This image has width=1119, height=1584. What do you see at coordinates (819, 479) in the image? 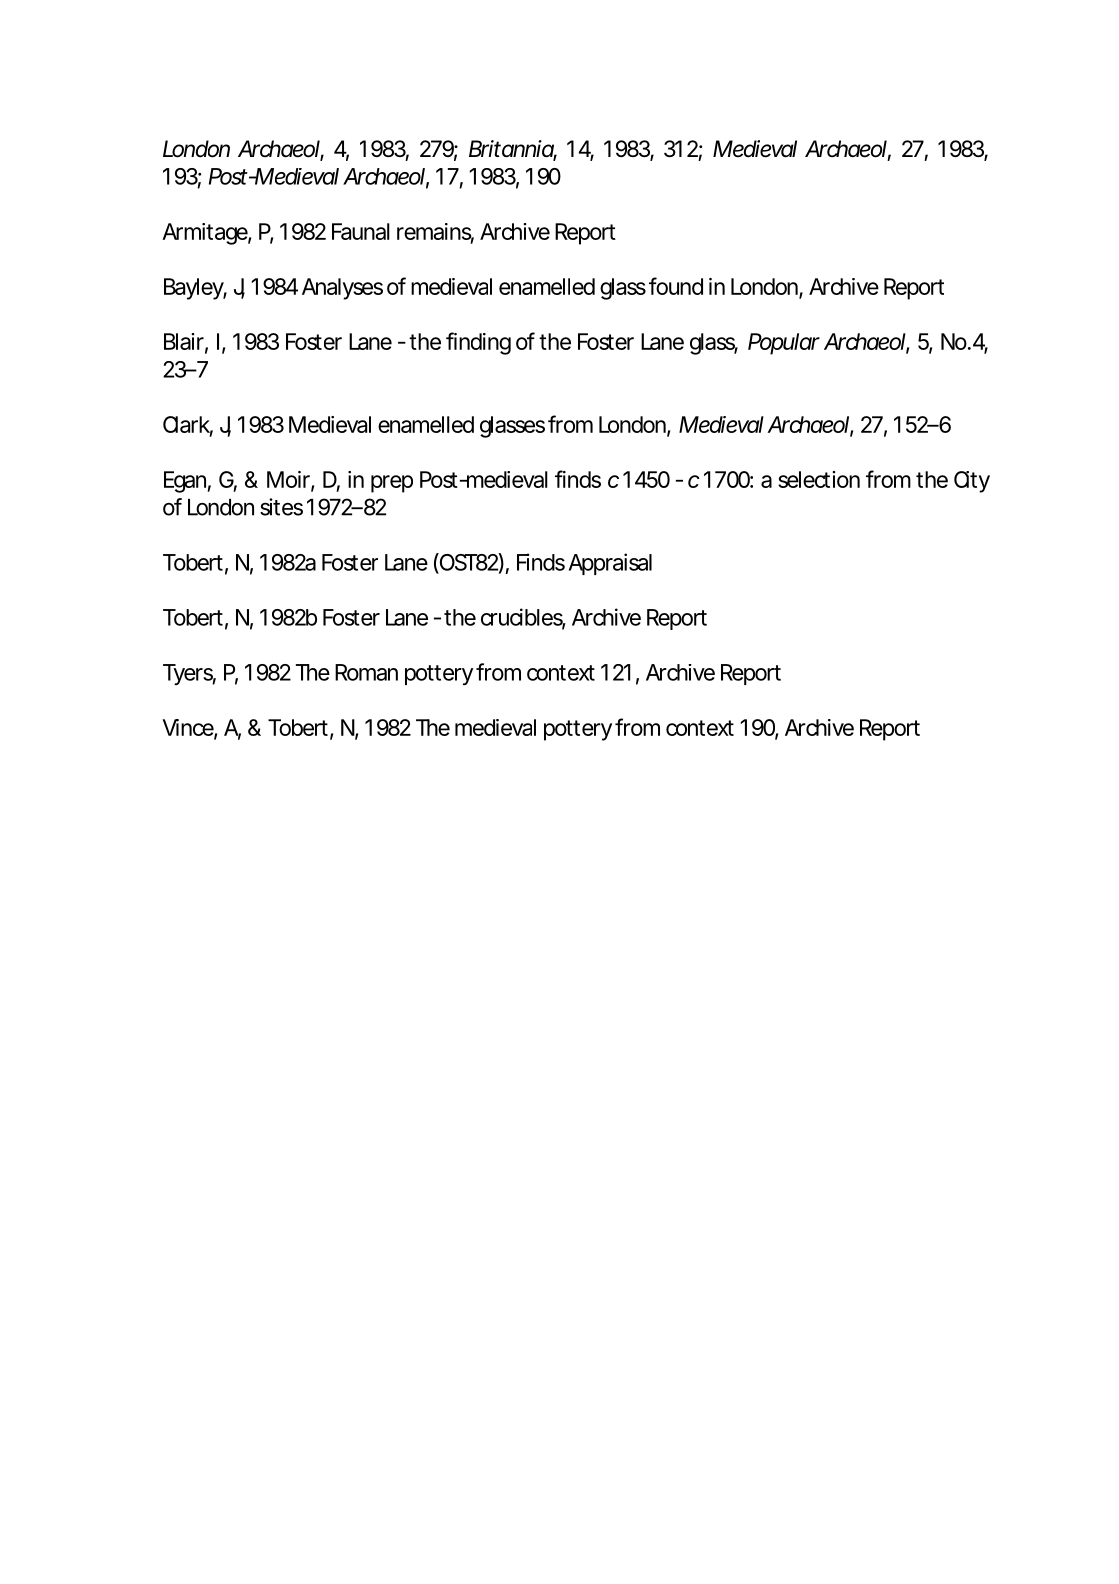
I see `selection` at bounding box center [819, 479].
